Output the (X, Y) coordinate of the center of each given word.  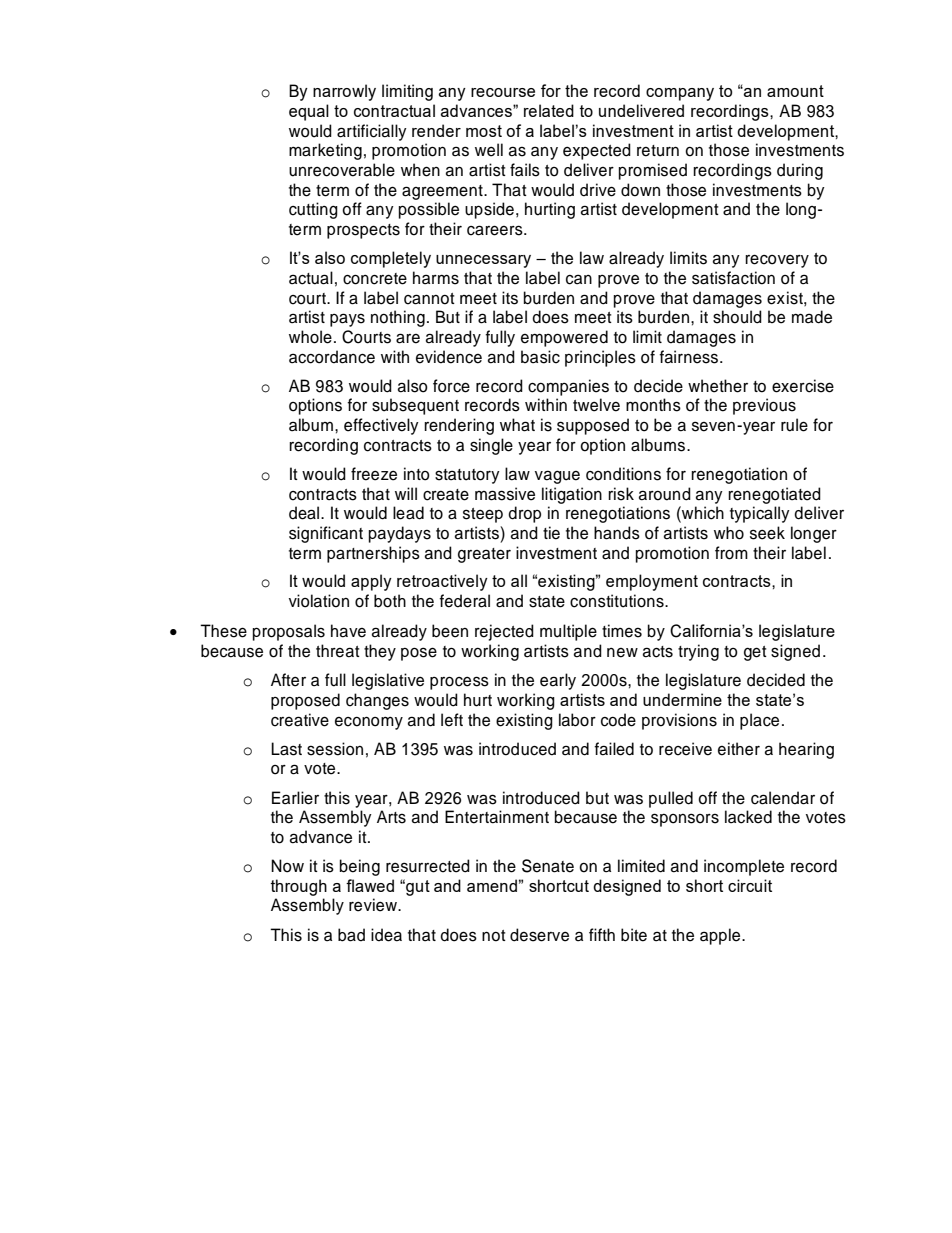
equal (309, 112)
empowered (564, 338)
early (558, 681)
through (299, 887)
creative (300, 720)
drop (524, 514)
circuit (750, 885)
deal (305, 513)
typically (760, 514)
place (759, 721)
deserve (539, 935)
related (549, 110)
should (737, 317)
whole (310, 337)
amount (795, 91)
